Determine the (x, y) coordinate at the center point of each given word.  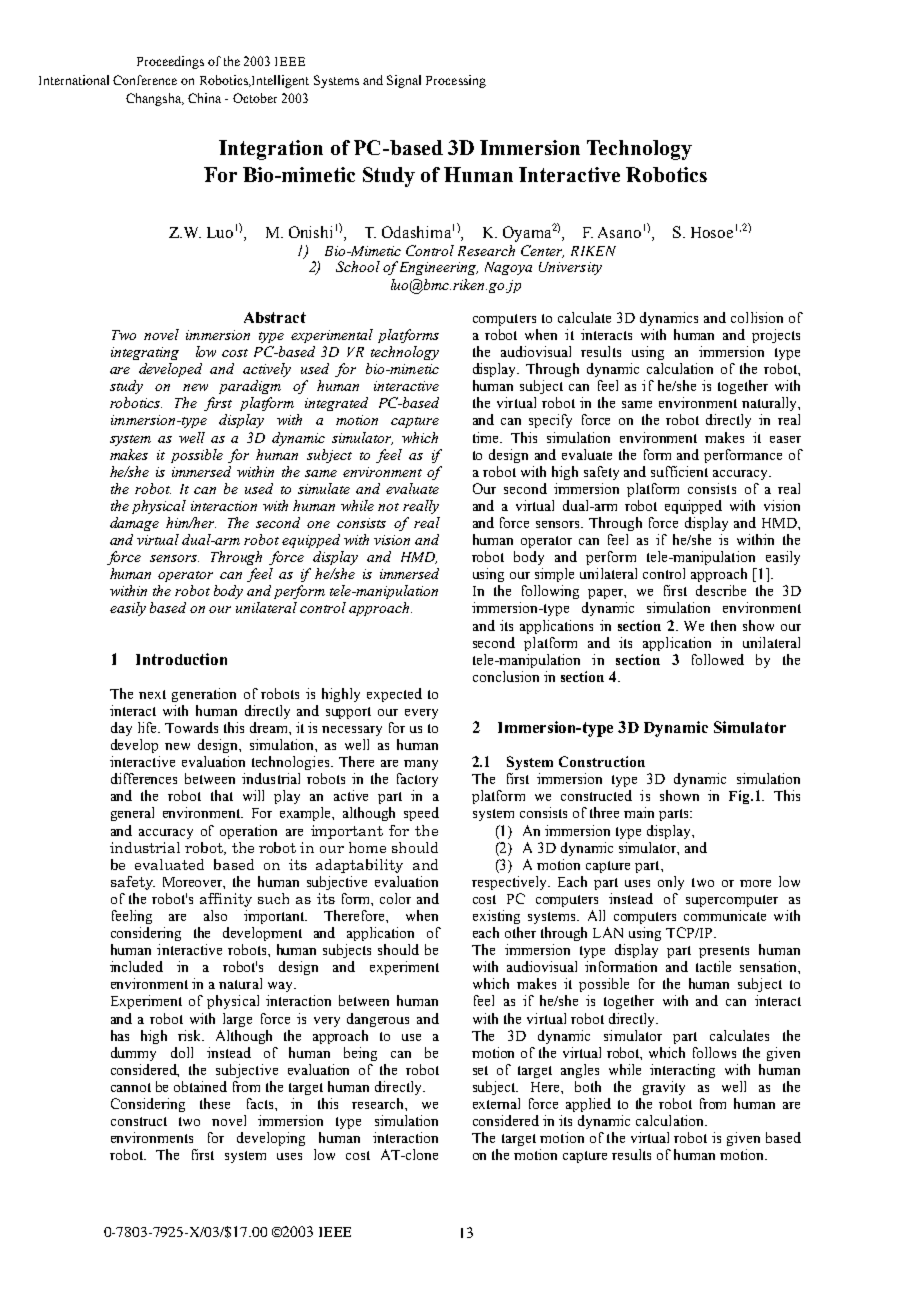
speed (421, 814)
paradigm (250, 387)
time (487, 437)
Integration (271, 150)
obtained (200, 1086)
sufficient (679, 471)
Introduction (181, 659)
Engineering (439, 268)
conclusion (506, 676)
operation (248, 832)
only (671, 883)
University (570, 268)
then (723, 625)
